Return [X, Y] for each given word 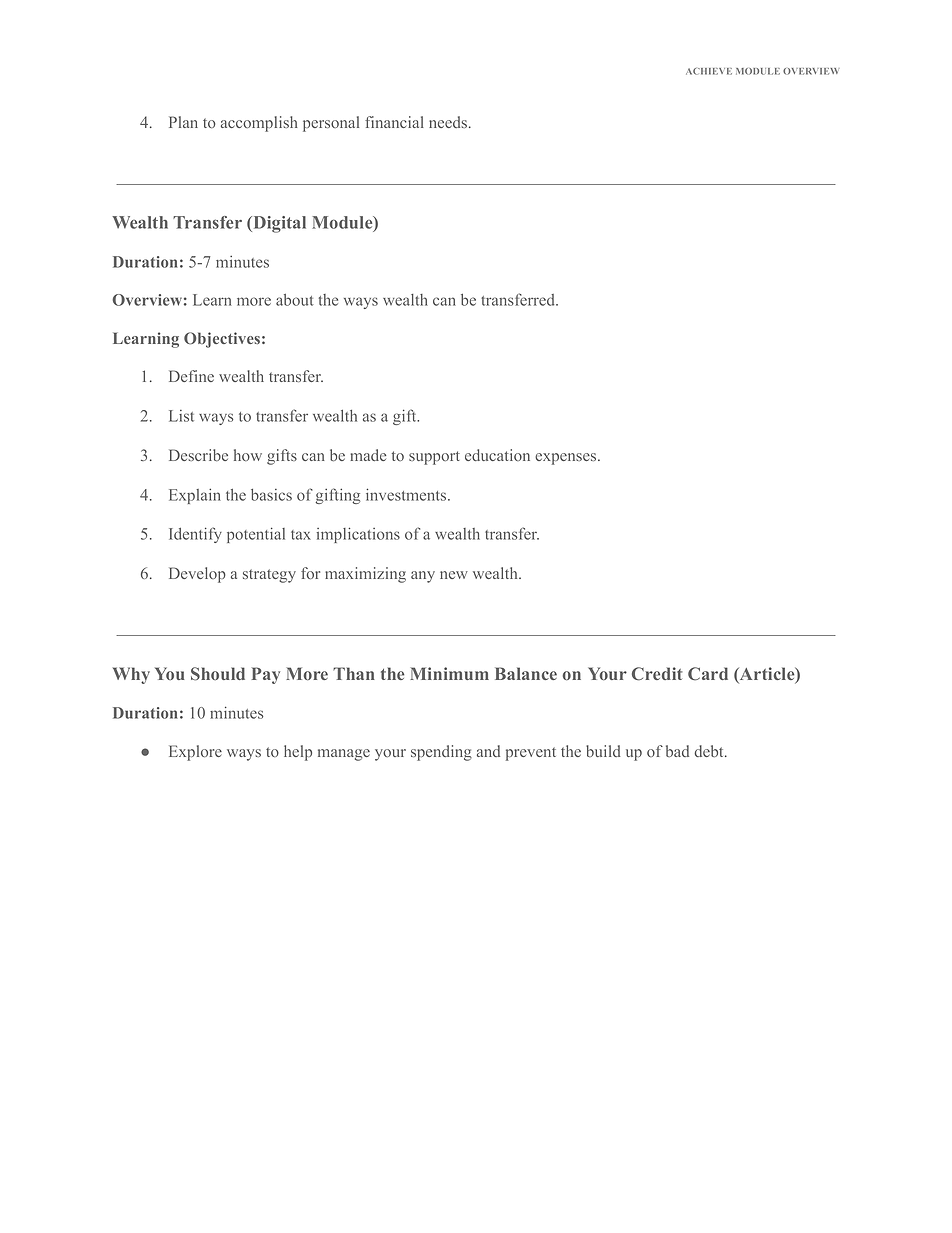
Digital [278, 224]
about [294, 300]
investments [407, 494]
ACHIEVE [709, 71]
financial [394, 122]
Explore [195, 753]
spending [441, 753]
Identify [195, 535]
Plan [183, 122]
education [497, 455]
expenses [567, 459]
